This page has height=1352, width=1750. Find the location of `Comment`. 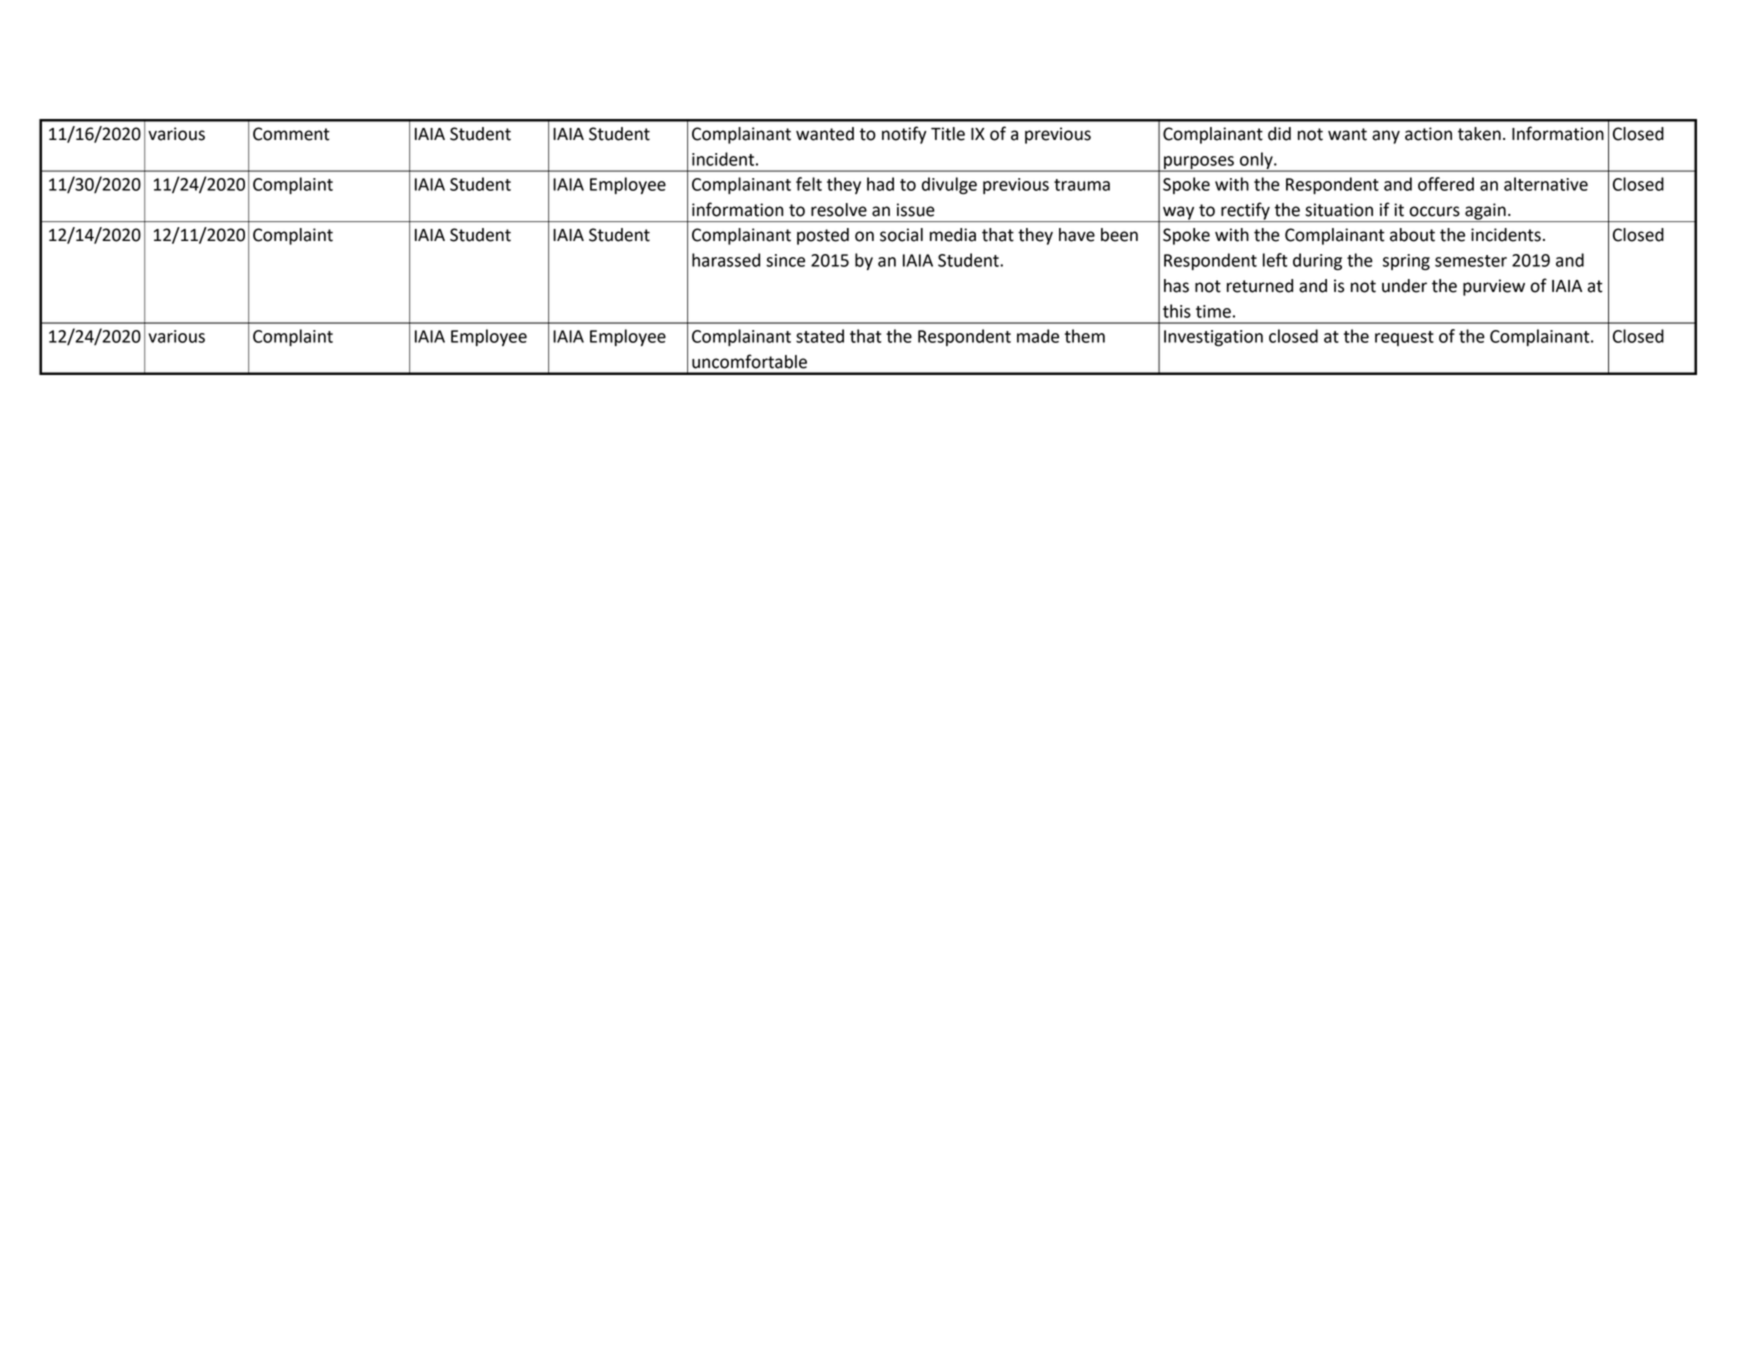

Comment is located at coordinates (291, 134).
